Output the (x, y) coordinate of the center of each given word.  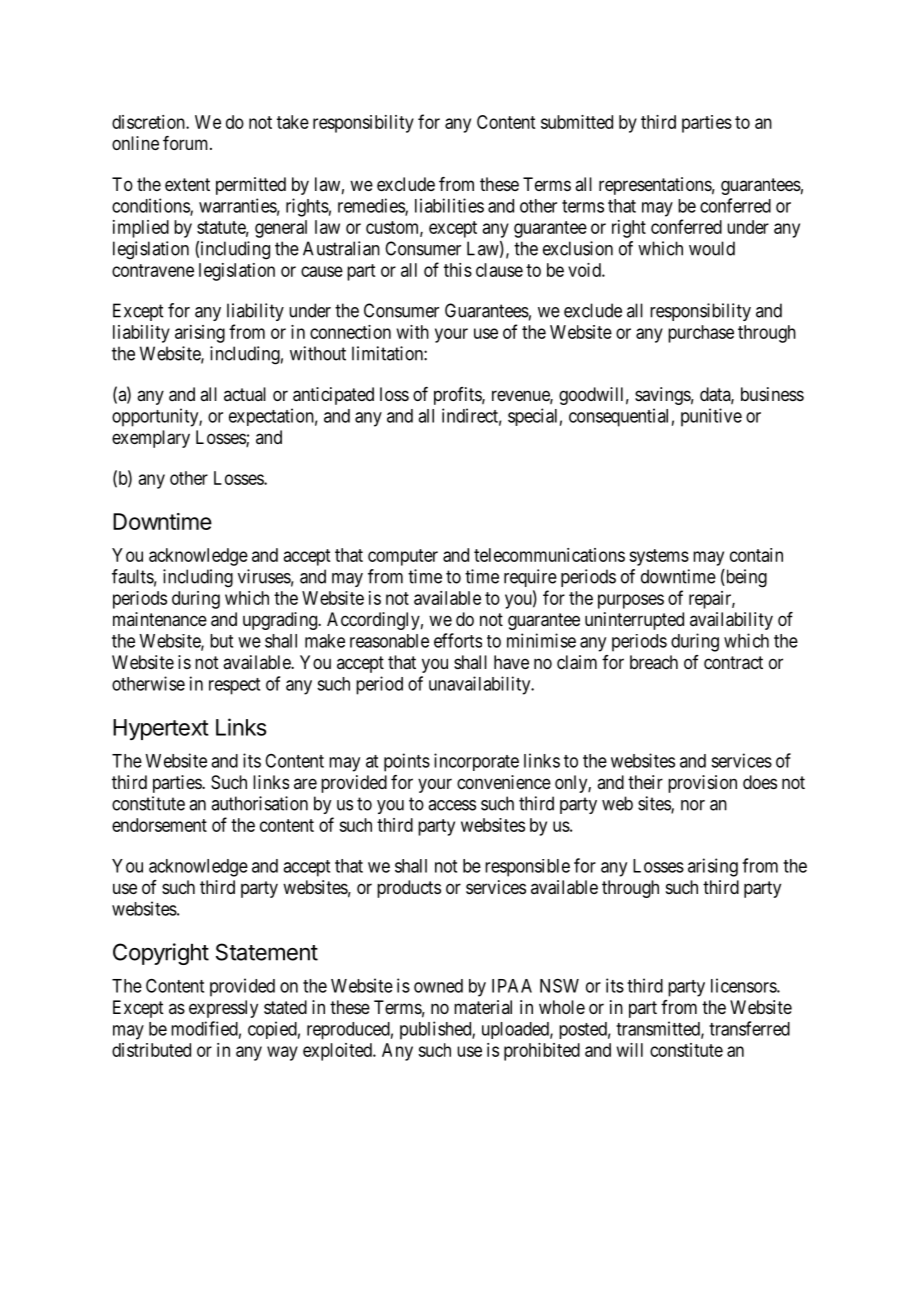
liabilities (449, 205)
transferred (749, 1028)
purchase (701, 334)
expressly (223, 1009)
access (452, 805)
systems (659, 557)
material (483, 1007)
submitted (577, 122)
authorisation (259, 803)
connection (350, 332)
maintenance (160, 619)
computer (403, 557)
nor (693, 805)
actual (245, 394)
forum (187, 143)
